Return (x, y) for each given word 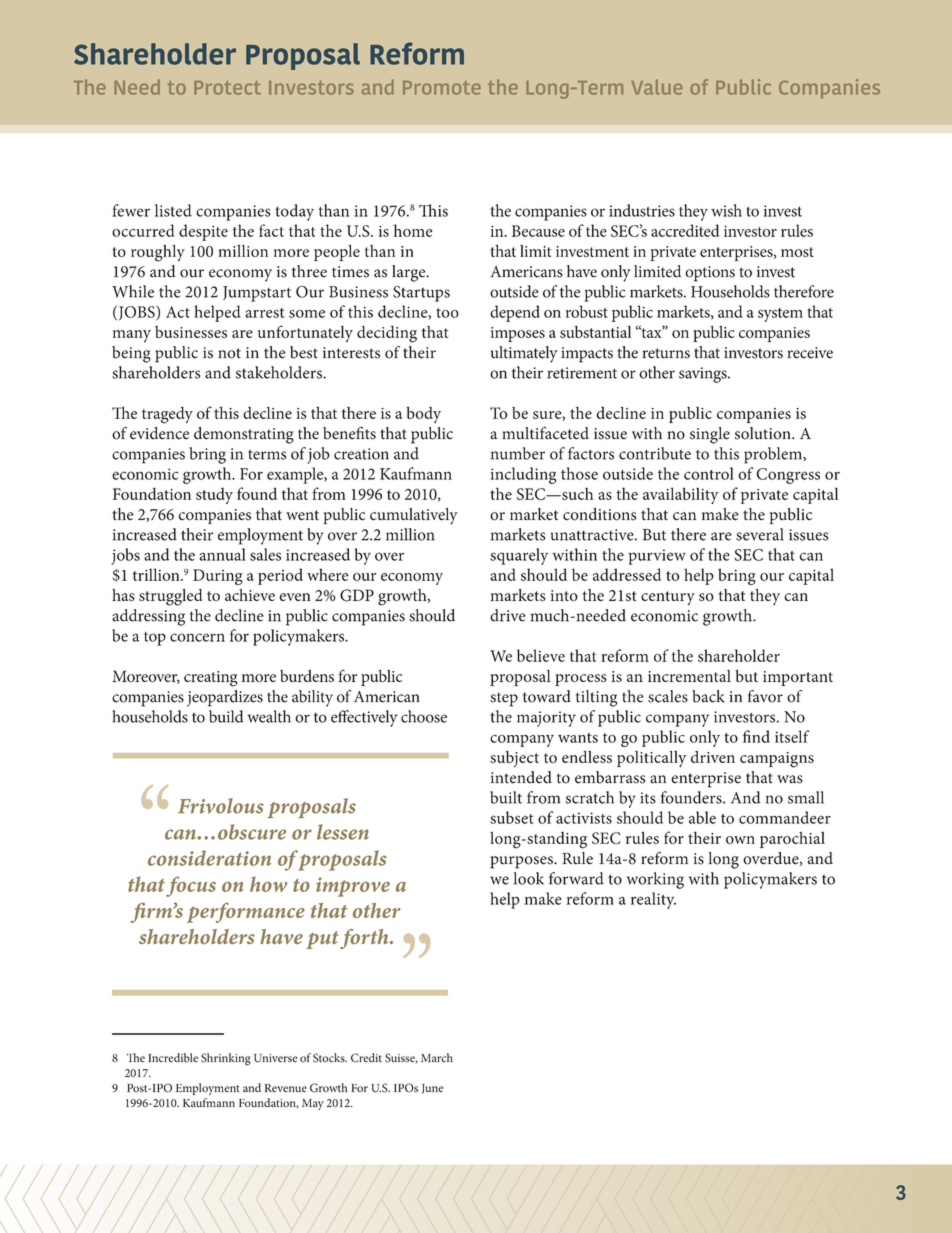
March (437, 1058)
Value (657, 87)
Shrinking (226, 1059)
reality (653, 900)
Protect (227, 88)
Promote (442, 88)
